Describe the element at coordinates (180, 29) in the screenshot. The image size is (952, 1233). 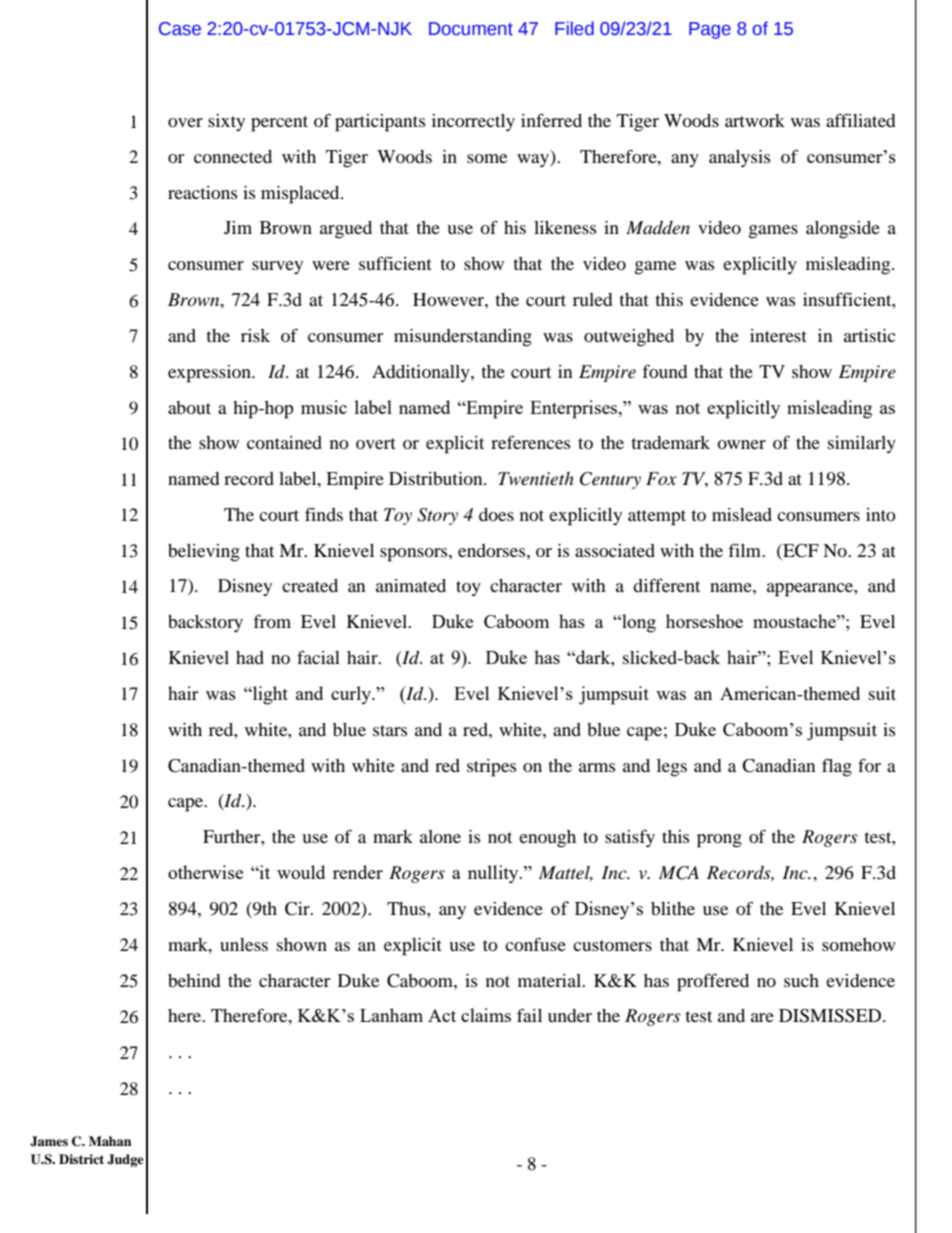
I see `Case` at that location.
